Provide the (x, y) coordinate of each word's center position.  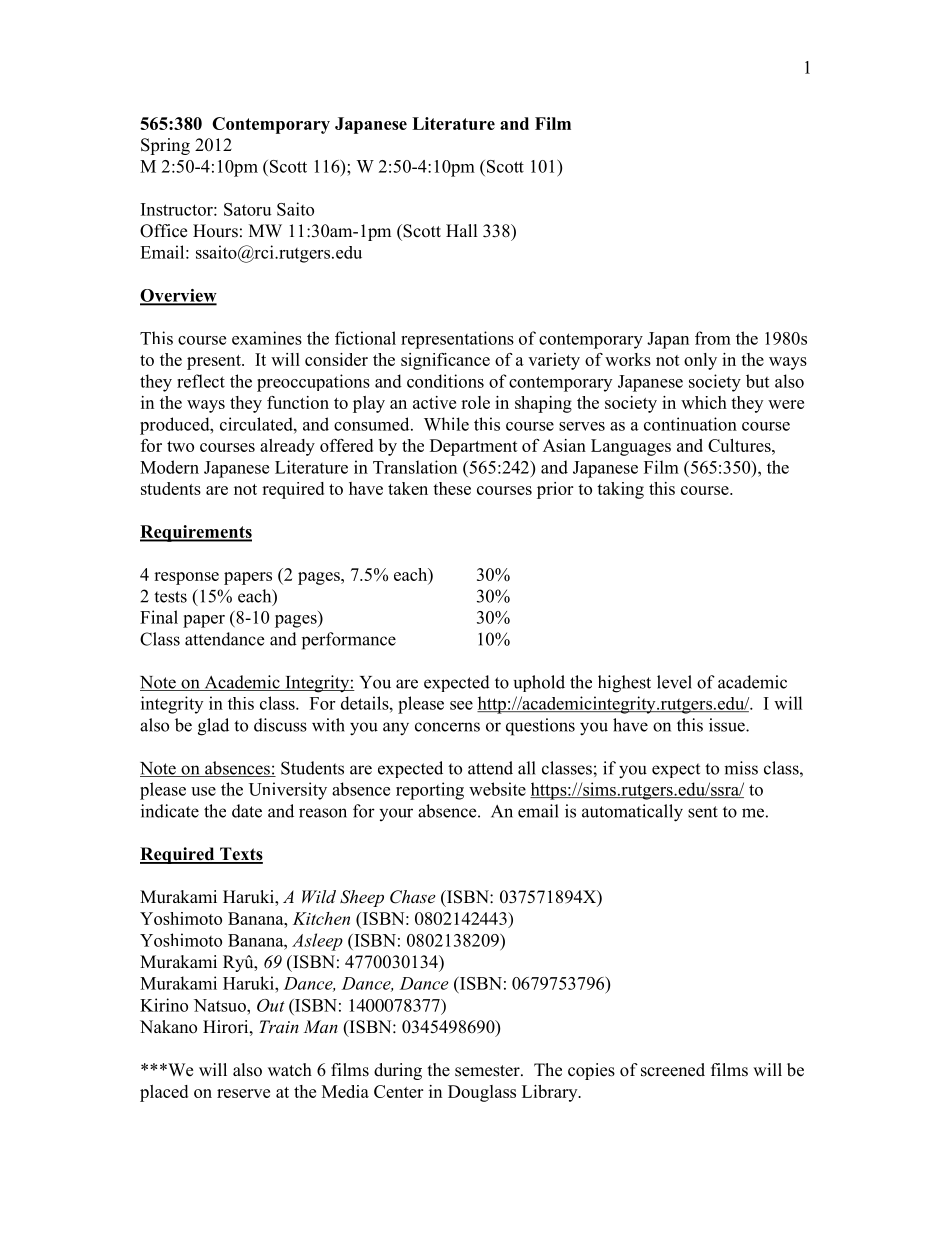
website (497, 789)
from (713, 338)
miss (741, 768)
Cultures (740, 445)
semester (488, 1071)
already (287, 447)
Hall (462, 230)
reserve (243, 1093)
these (452, 488)
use (203, 791)
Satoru (248, 209)
